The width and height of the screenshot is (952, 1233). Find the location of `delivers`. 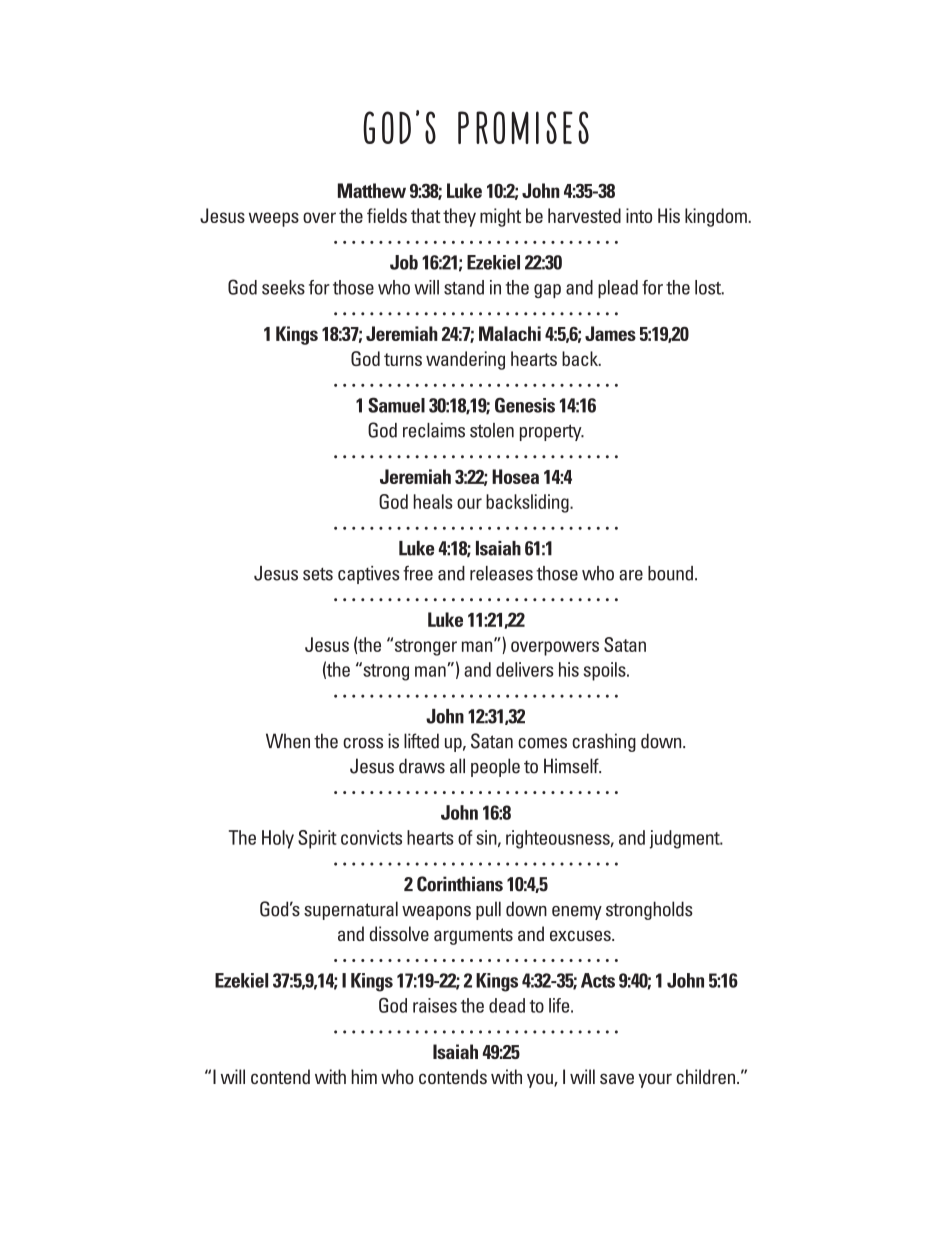

delivers is located at coordinates (525, 669).
